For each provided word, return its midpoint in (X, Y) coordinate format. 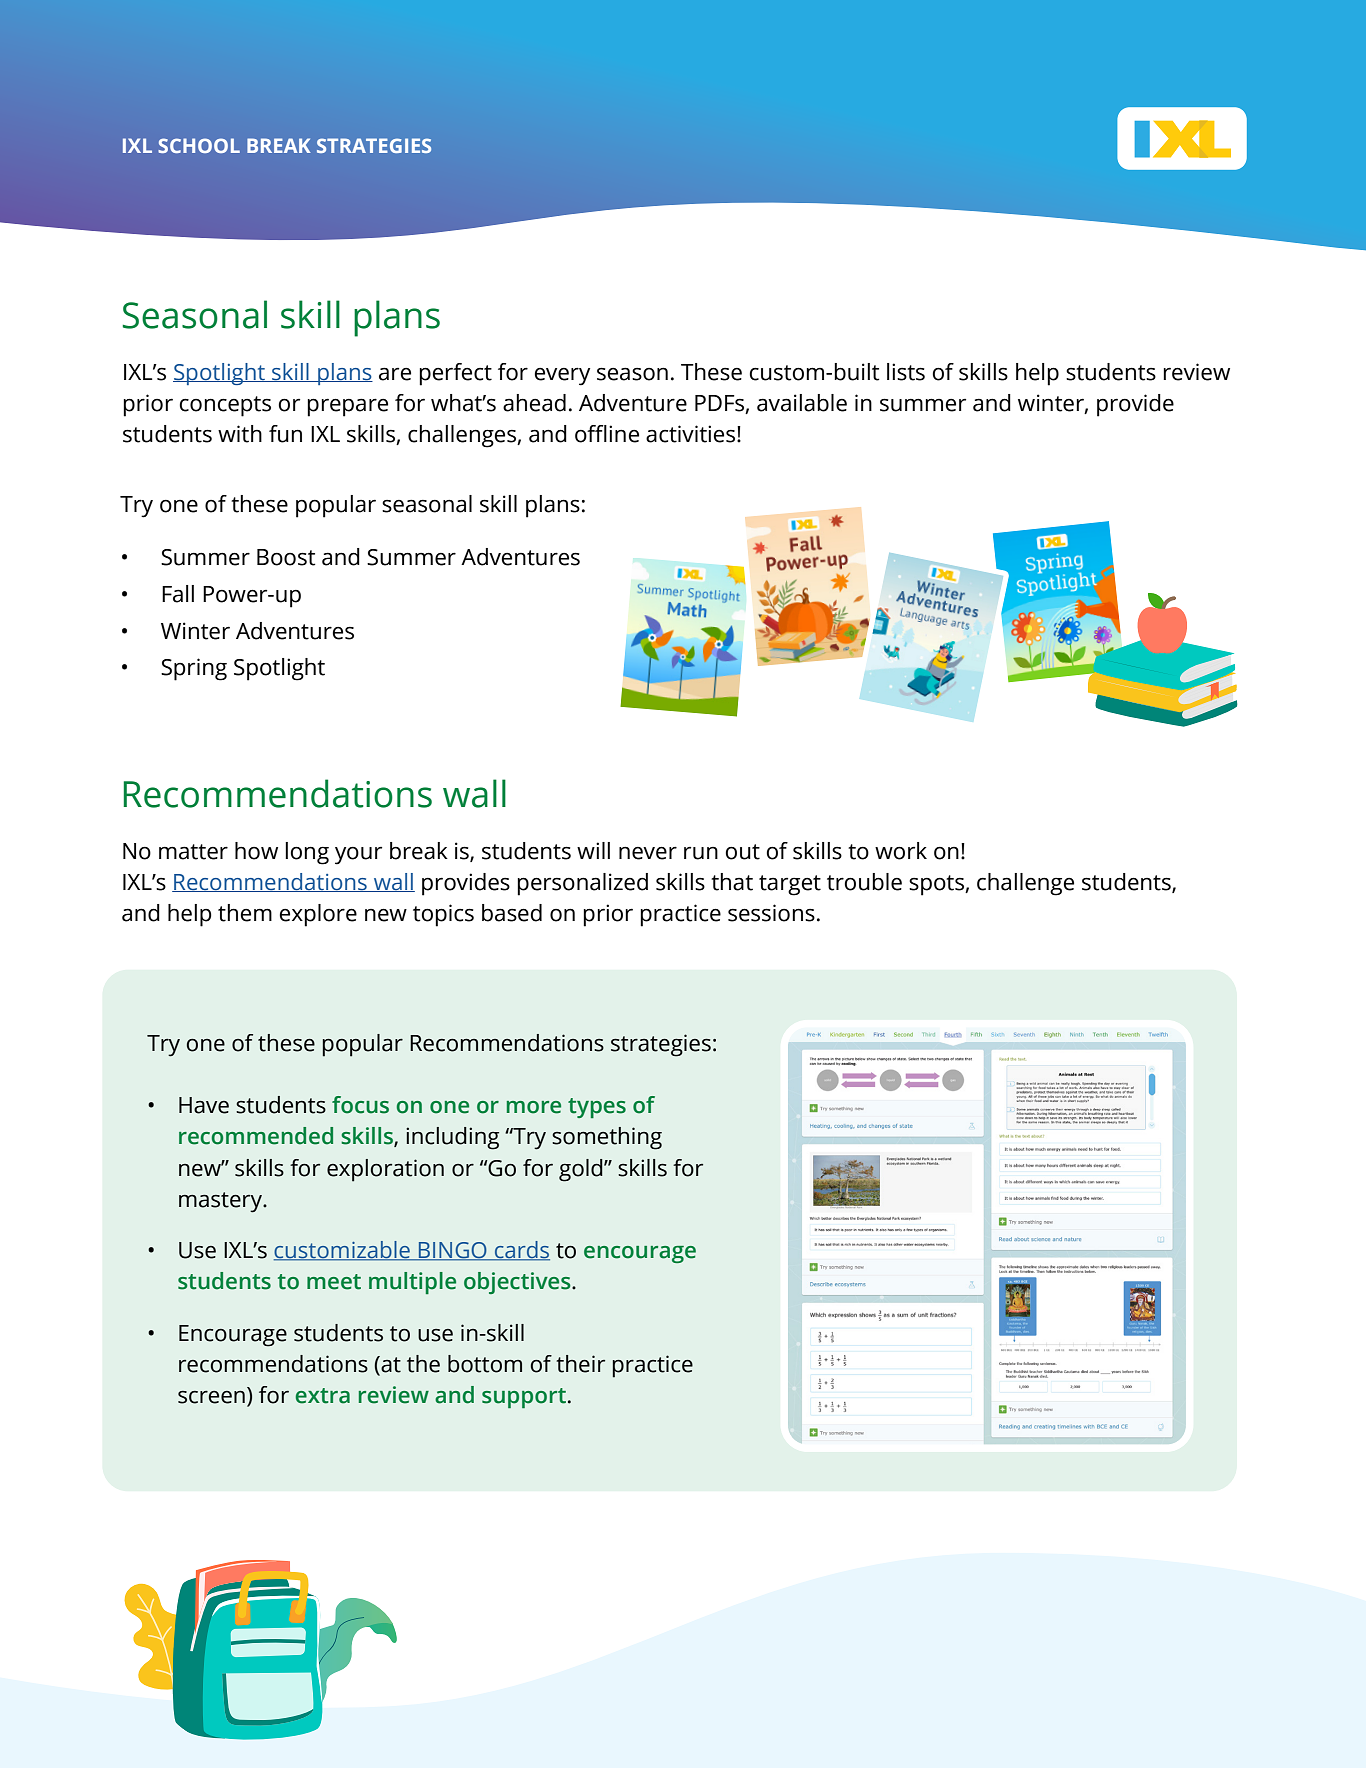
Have (204, 1105)
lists (906, 372)
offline (607, 434)
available (802, 403)
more (534, 1107)
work (901, 851)
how (256, 851)
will (593, 850)
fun (285, 434)
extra (323, 1396)
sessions (771, 913)
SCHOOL (199, 145)
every (562, 376)
